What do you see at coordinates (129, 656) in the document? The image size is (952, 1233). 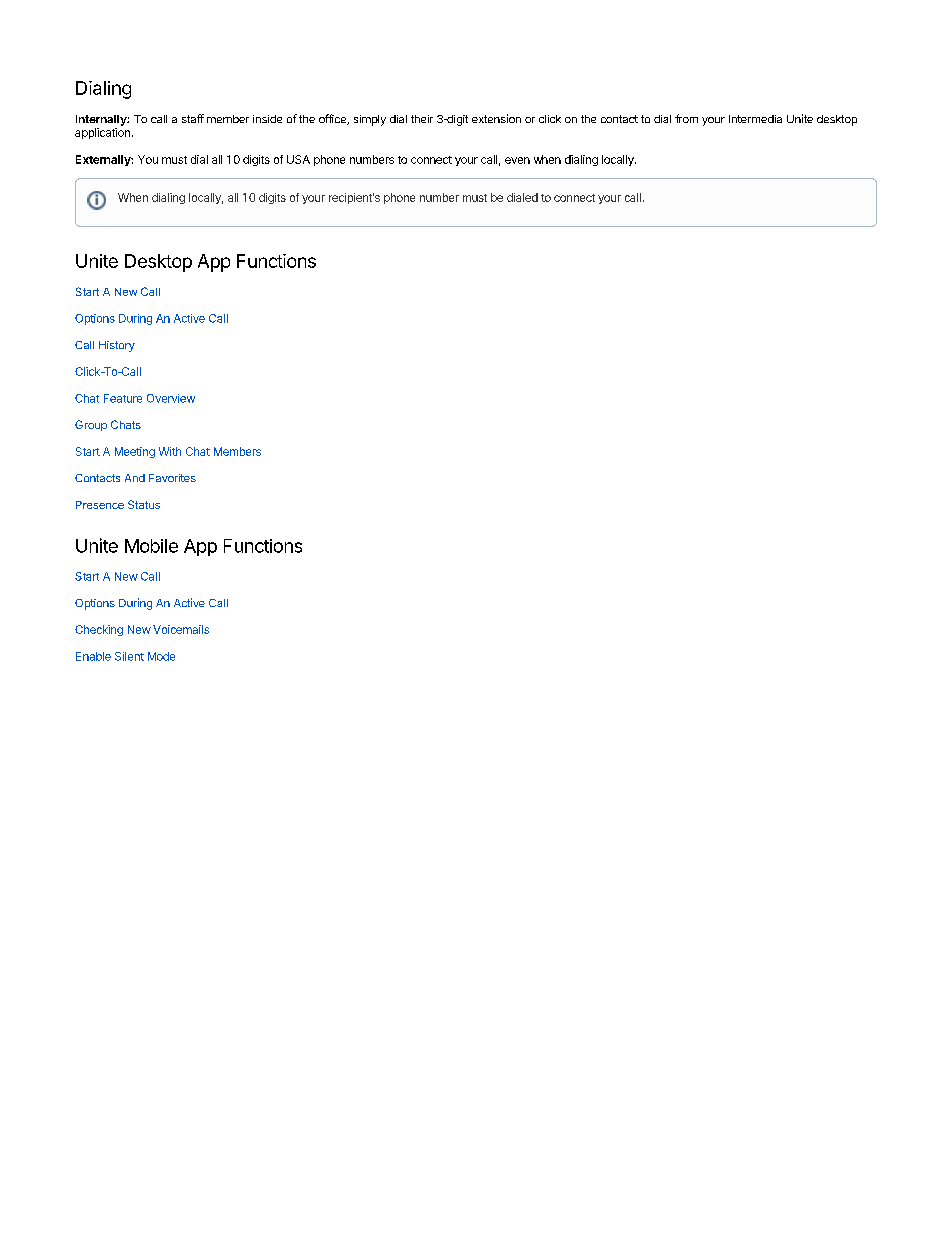 I see `Silent` at bounding box center [129, 656].
